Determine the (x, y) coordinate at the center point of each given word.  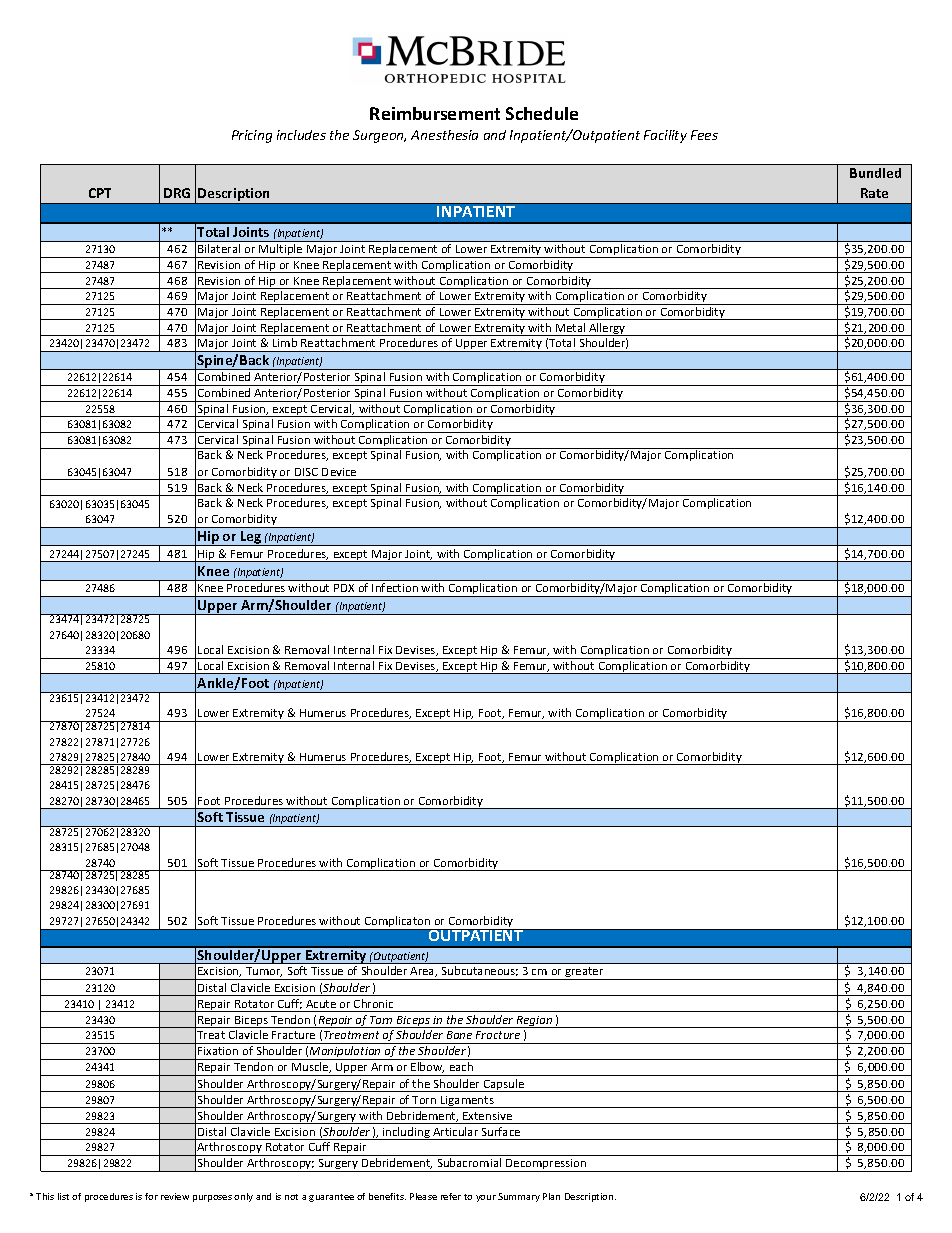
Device (339, 472)
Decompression (546, 1165)
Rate (874, 193)
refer (451, 1196)
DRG (177, 193)
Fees (704, 135)
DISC (306, 472)
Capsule (503, 1085)
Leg (251, 538)
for (151, 1196)
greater (584, 973)
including (406, 1133)
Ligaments (467, 1102)
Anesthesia (444, 135)
